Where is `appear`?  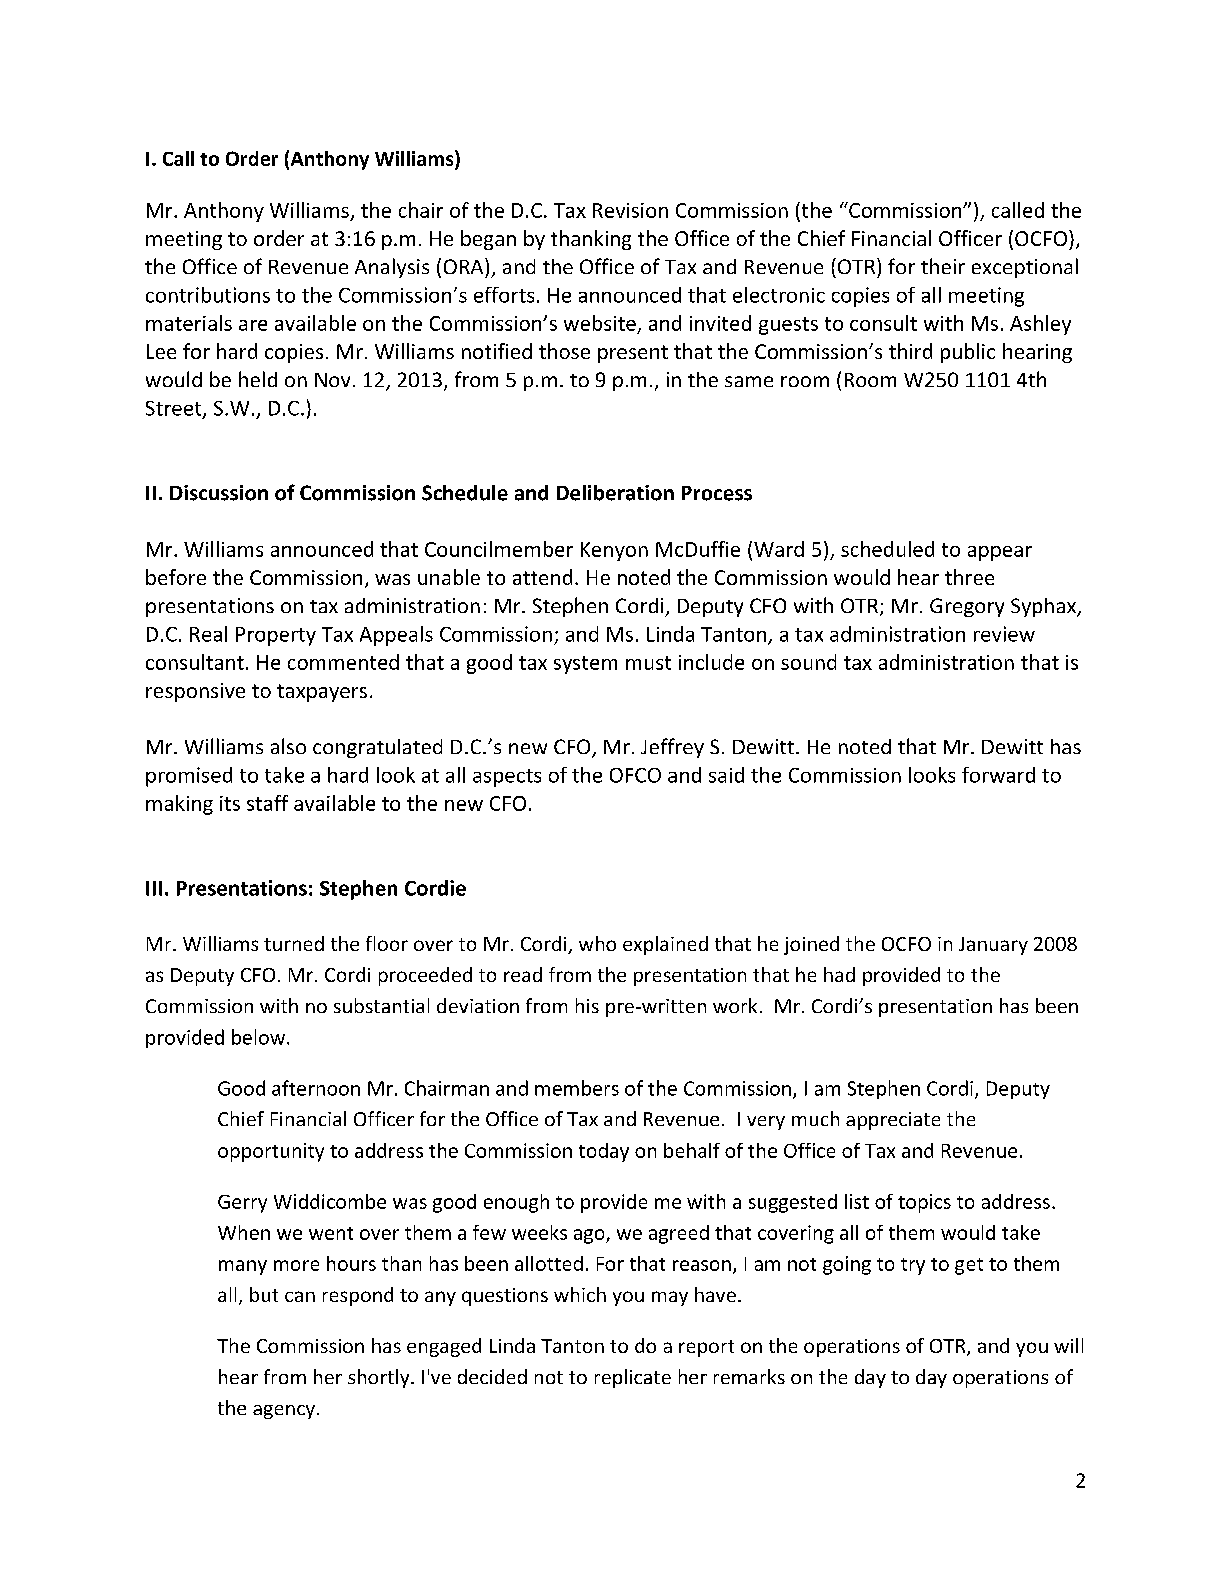 appear is located at coordinates (1000, 553).
